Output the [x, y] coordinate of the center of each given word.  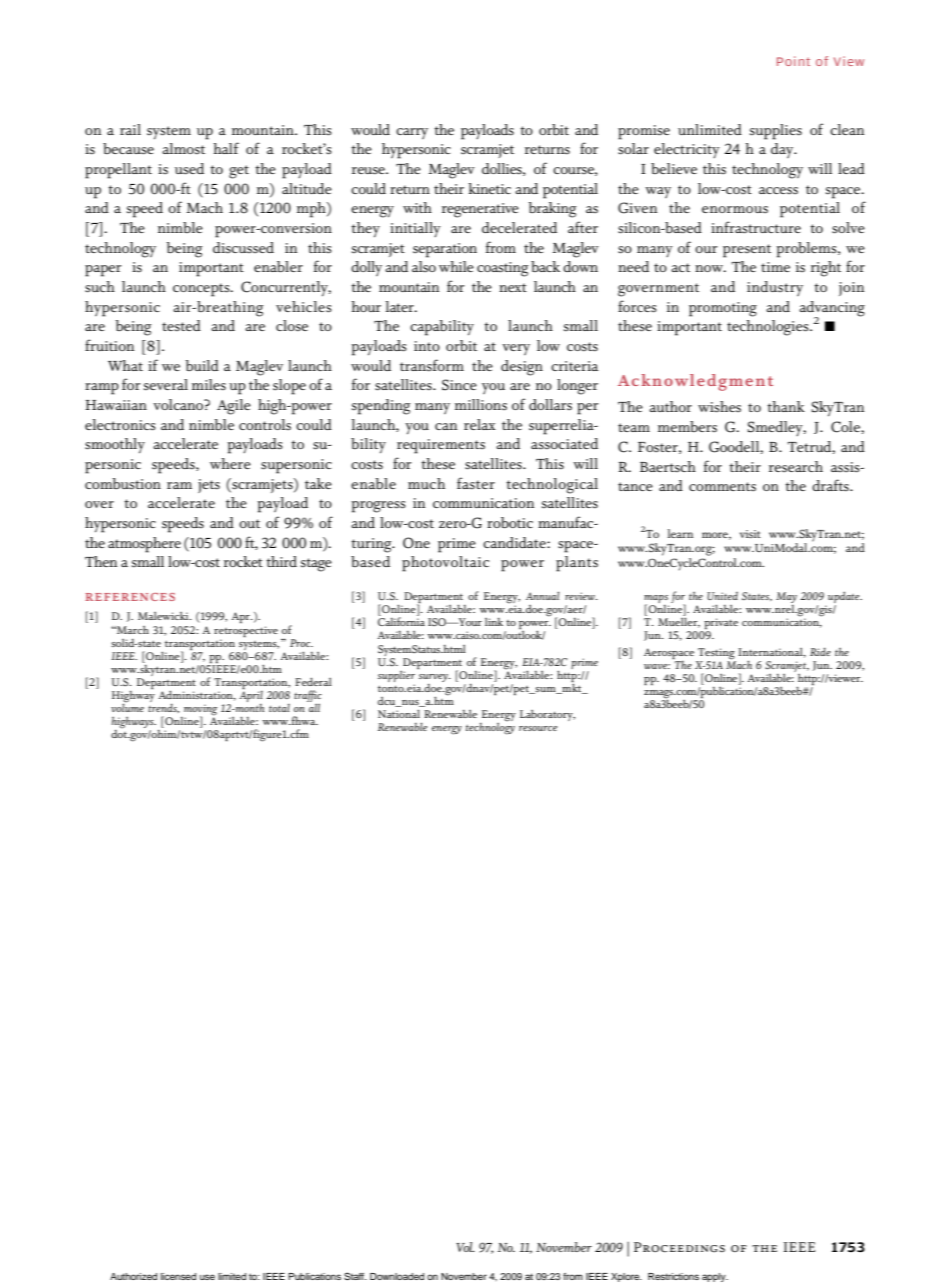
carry [412, 133]
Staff [355, 1276]
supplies [776, 132]
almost [183, 148]
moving [199, 711]
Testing [716, 655]
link [494, 622]
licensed [178, 1276]
